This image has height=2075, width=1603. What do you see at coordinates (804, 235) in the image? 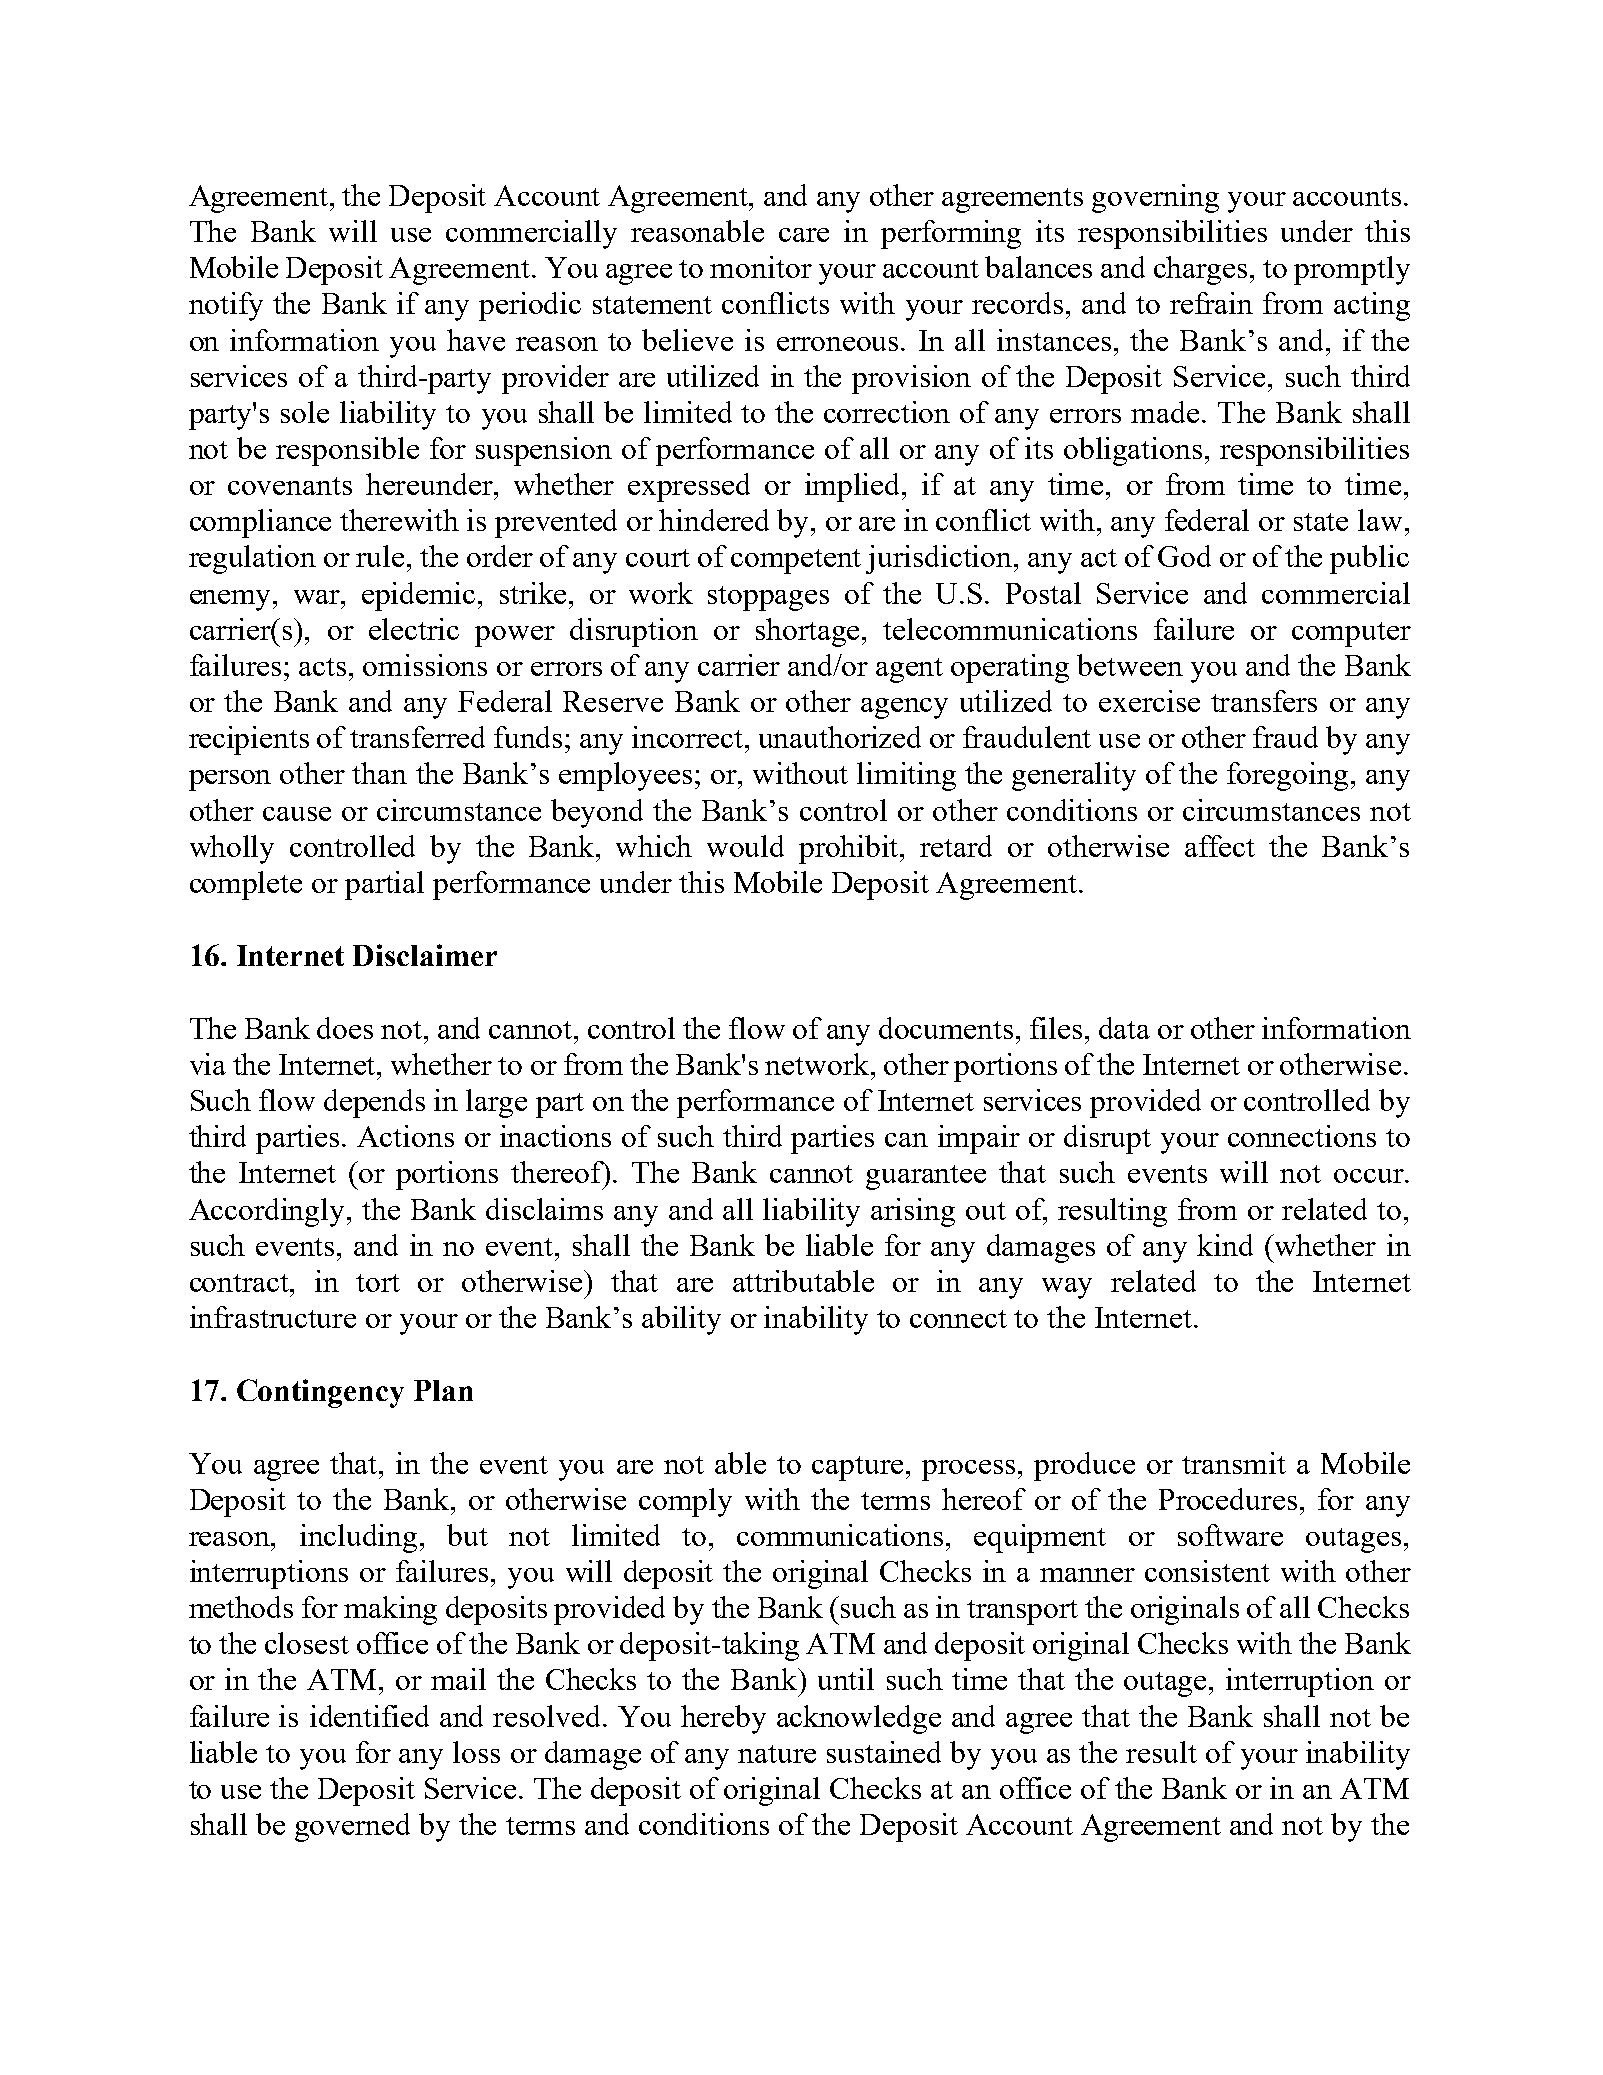
I see `care` at bounding box center [804, 235].
